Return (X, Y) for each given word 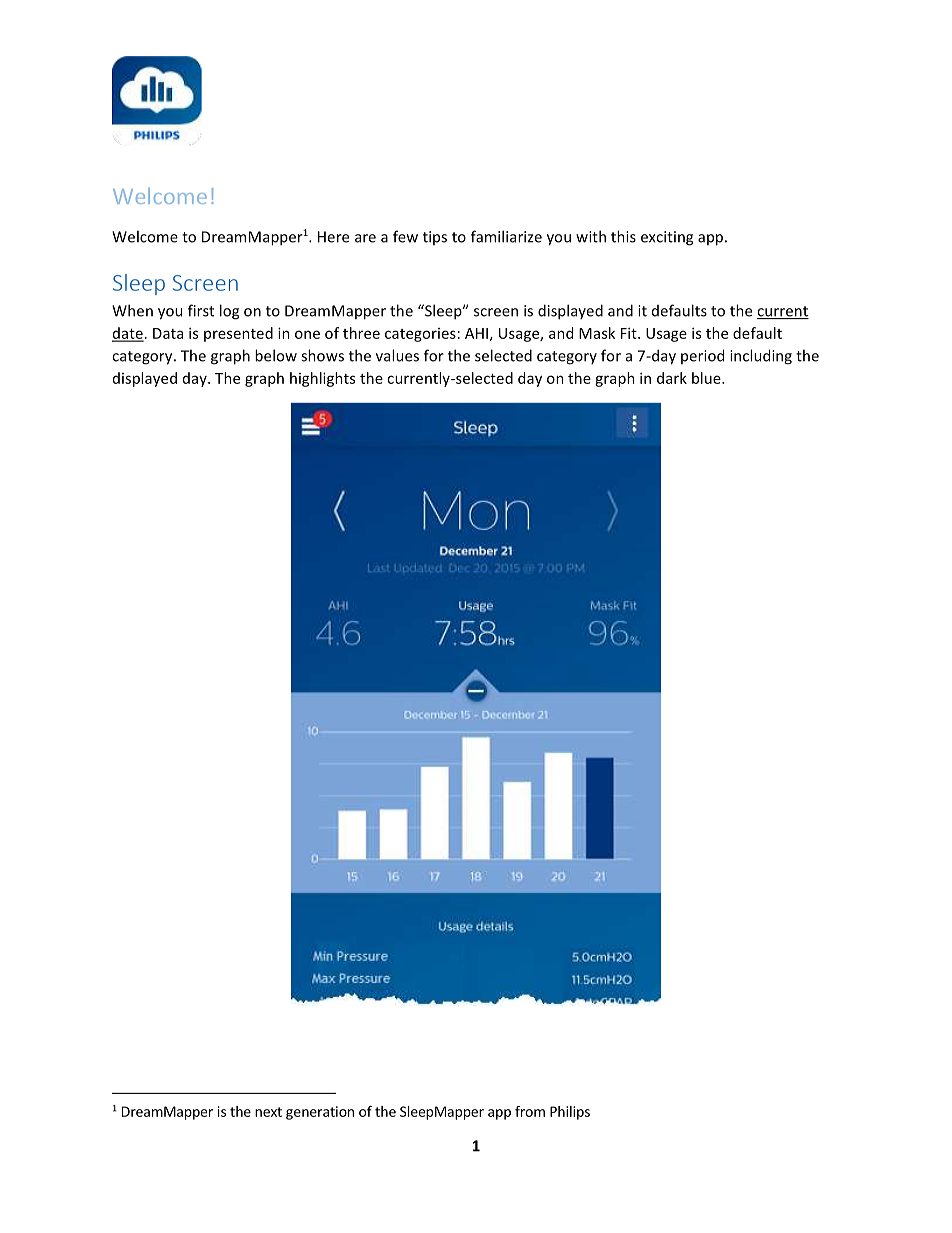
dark (672, 378)
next (268, 1112)
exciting (667, 238)
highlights (322, 379)
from (530, 1111)
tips (435, 238)
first (201, 310)
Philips (570, 1113)
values (397, 355)
